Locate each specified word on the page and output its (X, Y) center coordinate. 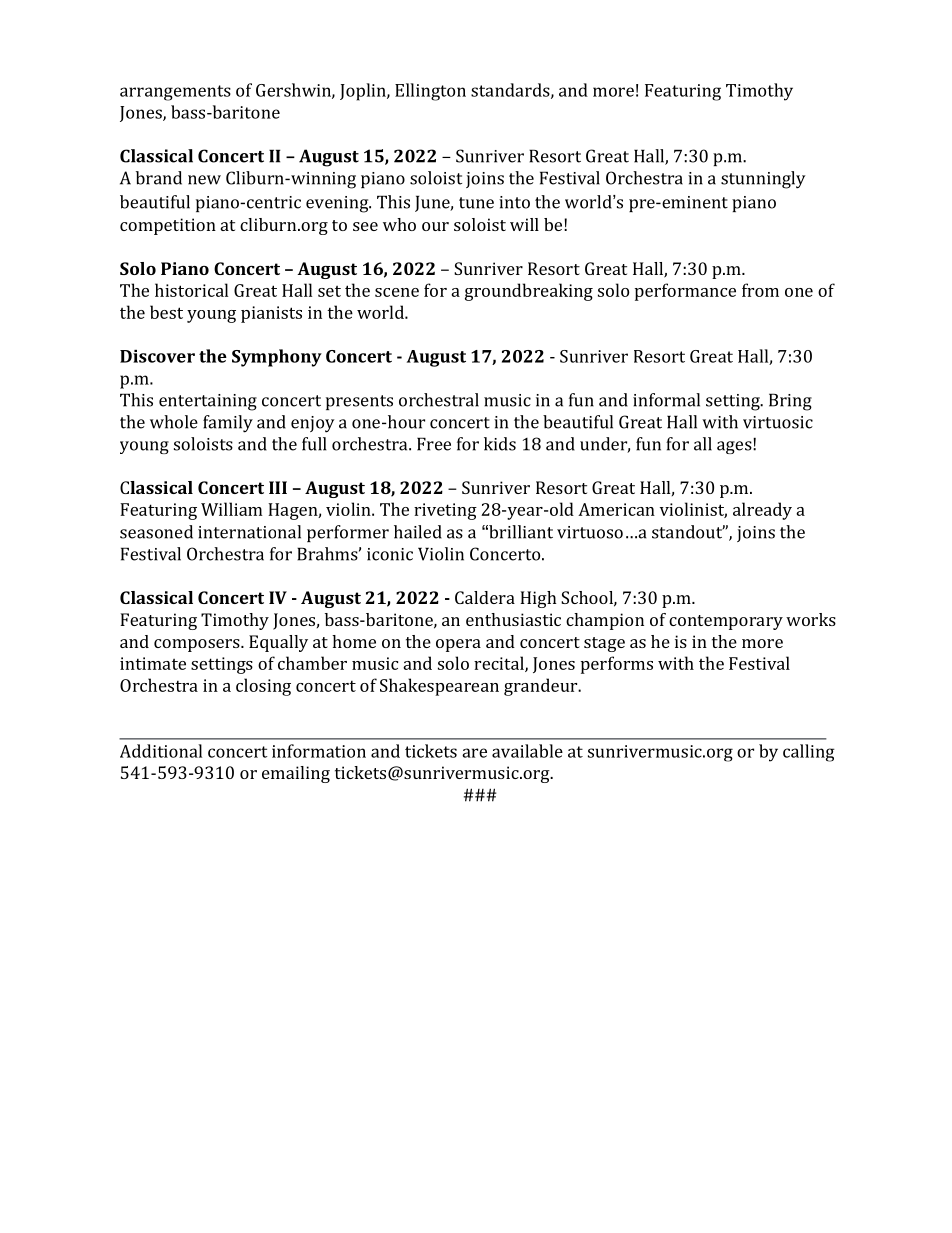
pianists (271, 314)
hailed (418, 532)
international (249, 532)
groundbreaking (529, 292)
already (762, 511)
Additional (161, 751)
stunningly (763, 180)
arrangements (175, 93)
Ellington (430, 92)
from (760, 290)
